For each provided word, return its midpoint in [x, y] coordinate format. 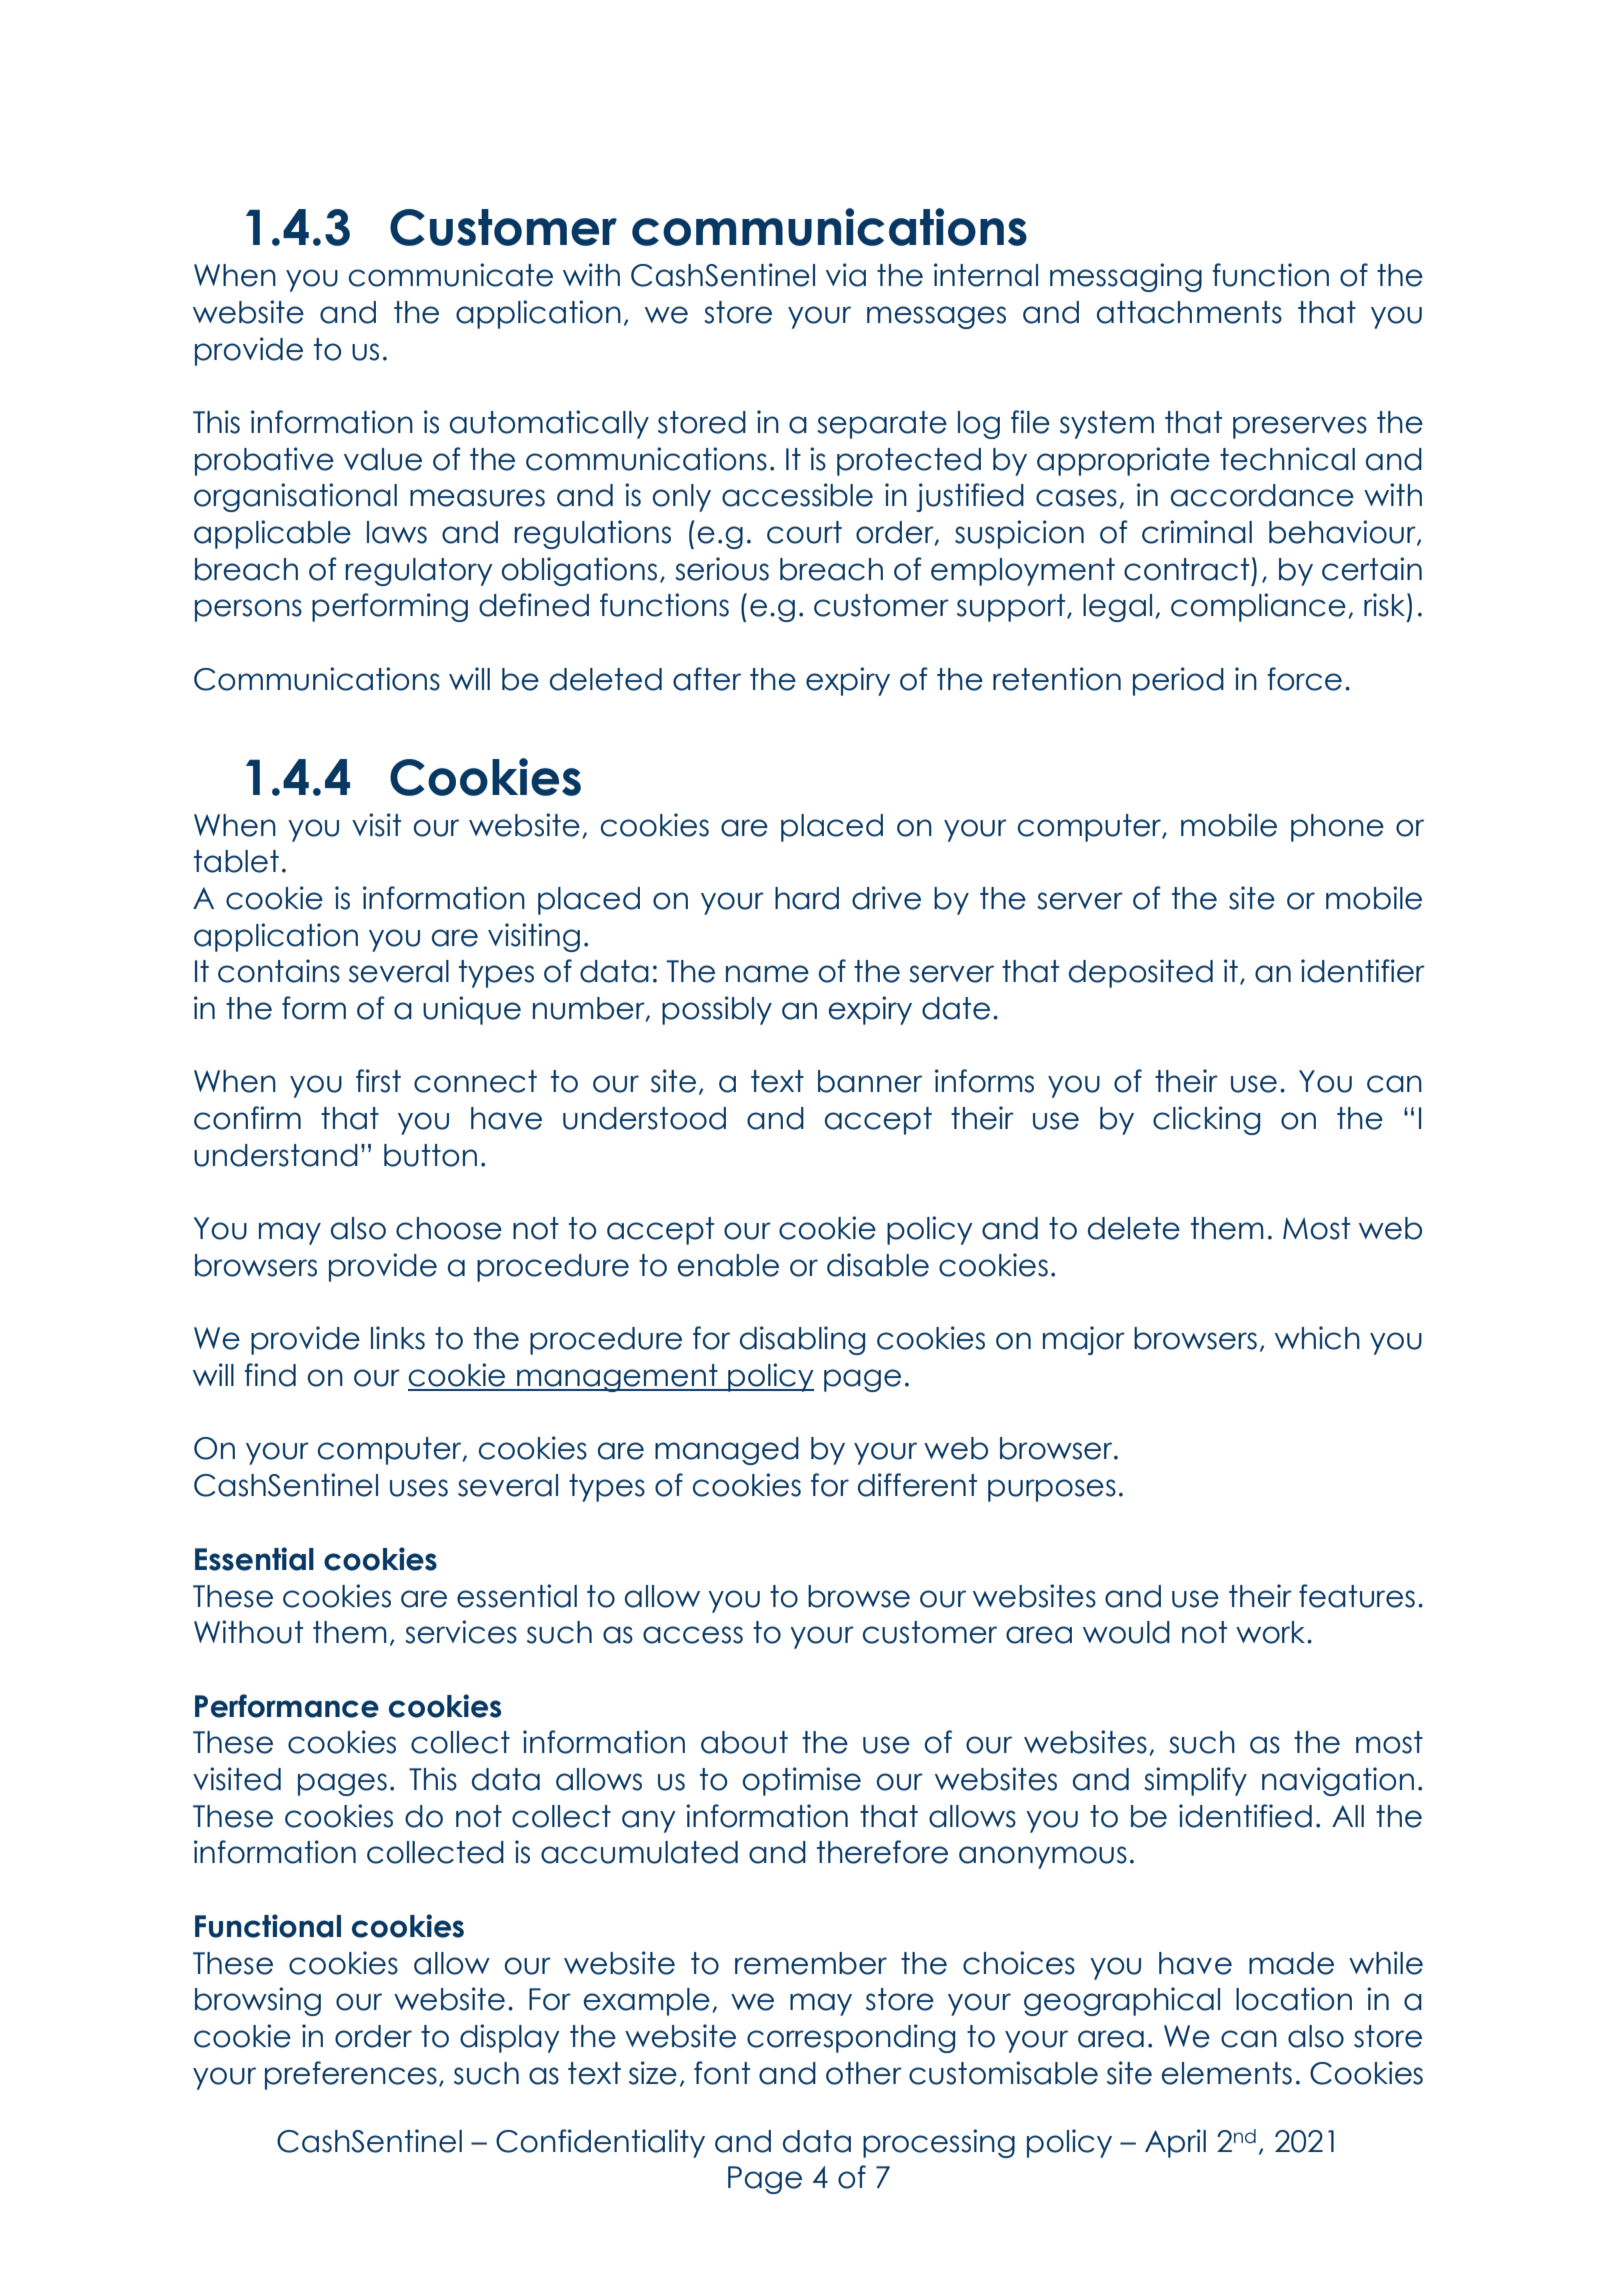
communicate [451, 275]
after [707, 679]
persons [248, 610]
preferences [351, 2075]
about [744, 1742]
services [461, 1632]
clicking [1206, 1120]
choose [449, 1228]
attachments [1189, 312]
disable [878, 1265]
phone [1337, 828]
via [846, 275]
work [1272, 1632]
